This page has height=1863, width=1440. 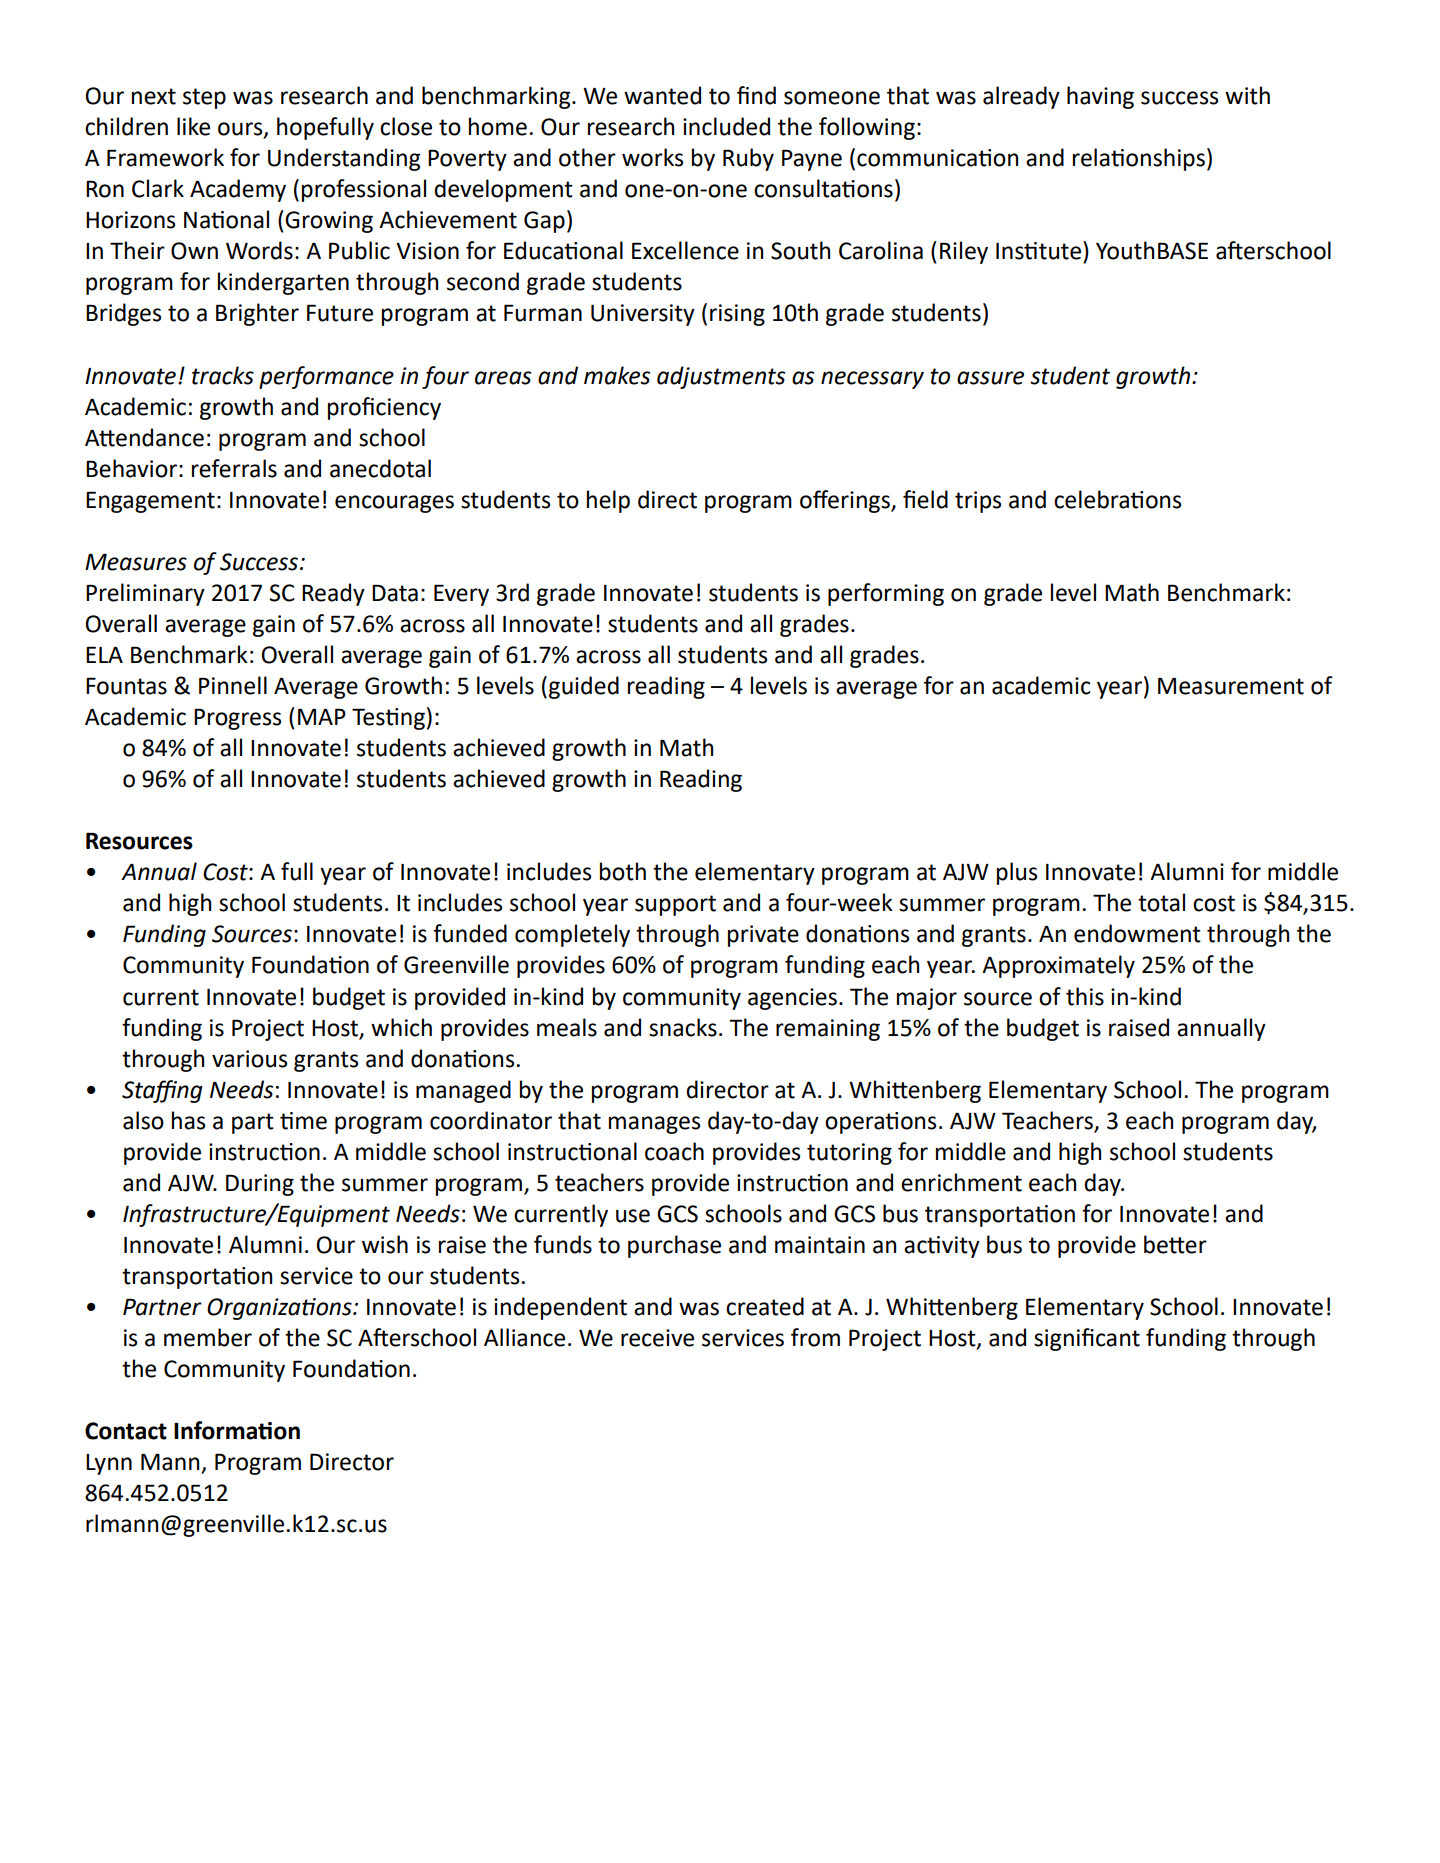 I want to click on endowment, so click(x=1137, y=933).
